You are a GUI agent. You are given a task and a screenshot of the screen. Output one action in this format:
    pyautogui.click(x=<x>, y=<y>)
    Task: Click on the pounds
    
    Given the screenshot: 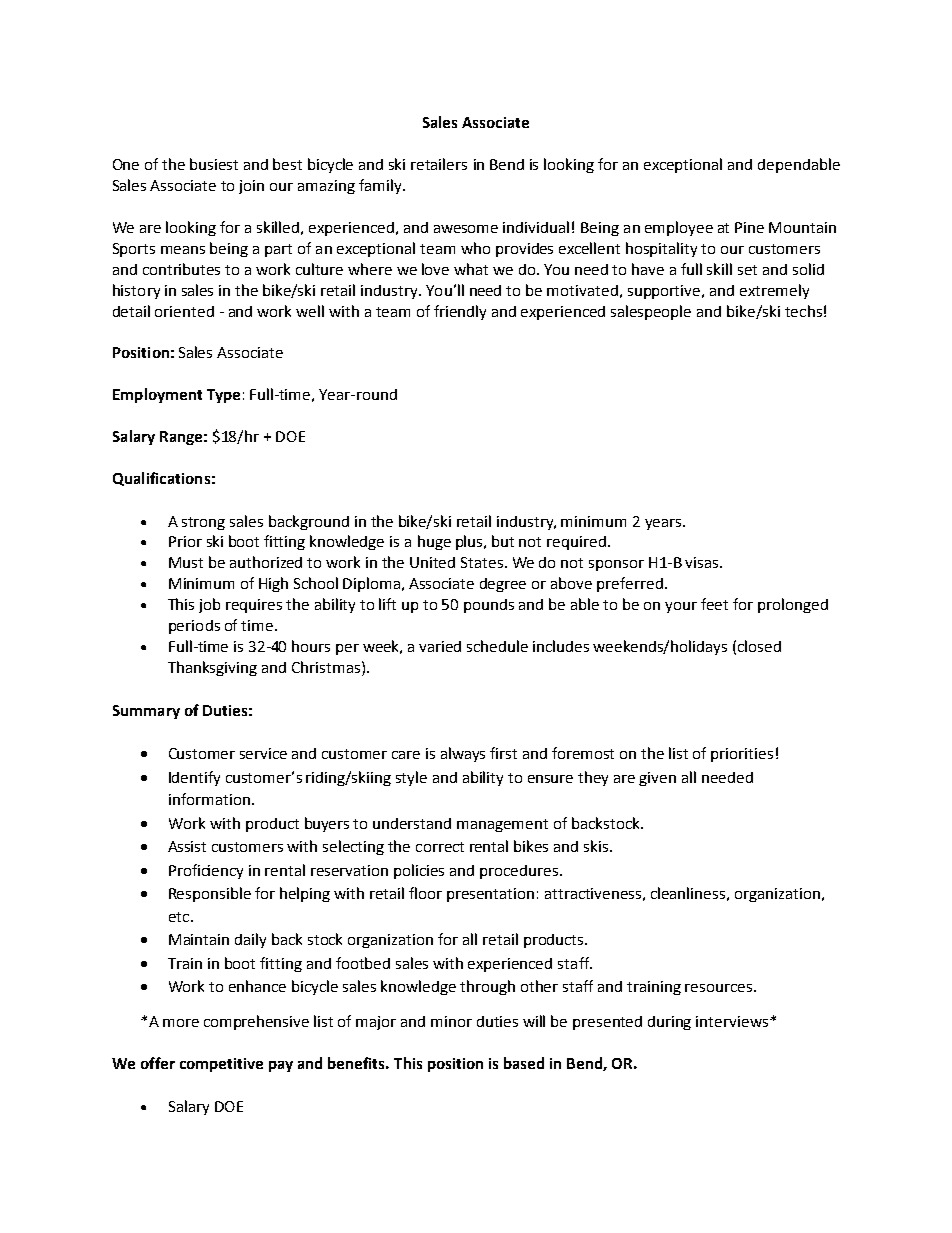 What is the action you would take?
    pyautogui.click(x=489, y=606)
